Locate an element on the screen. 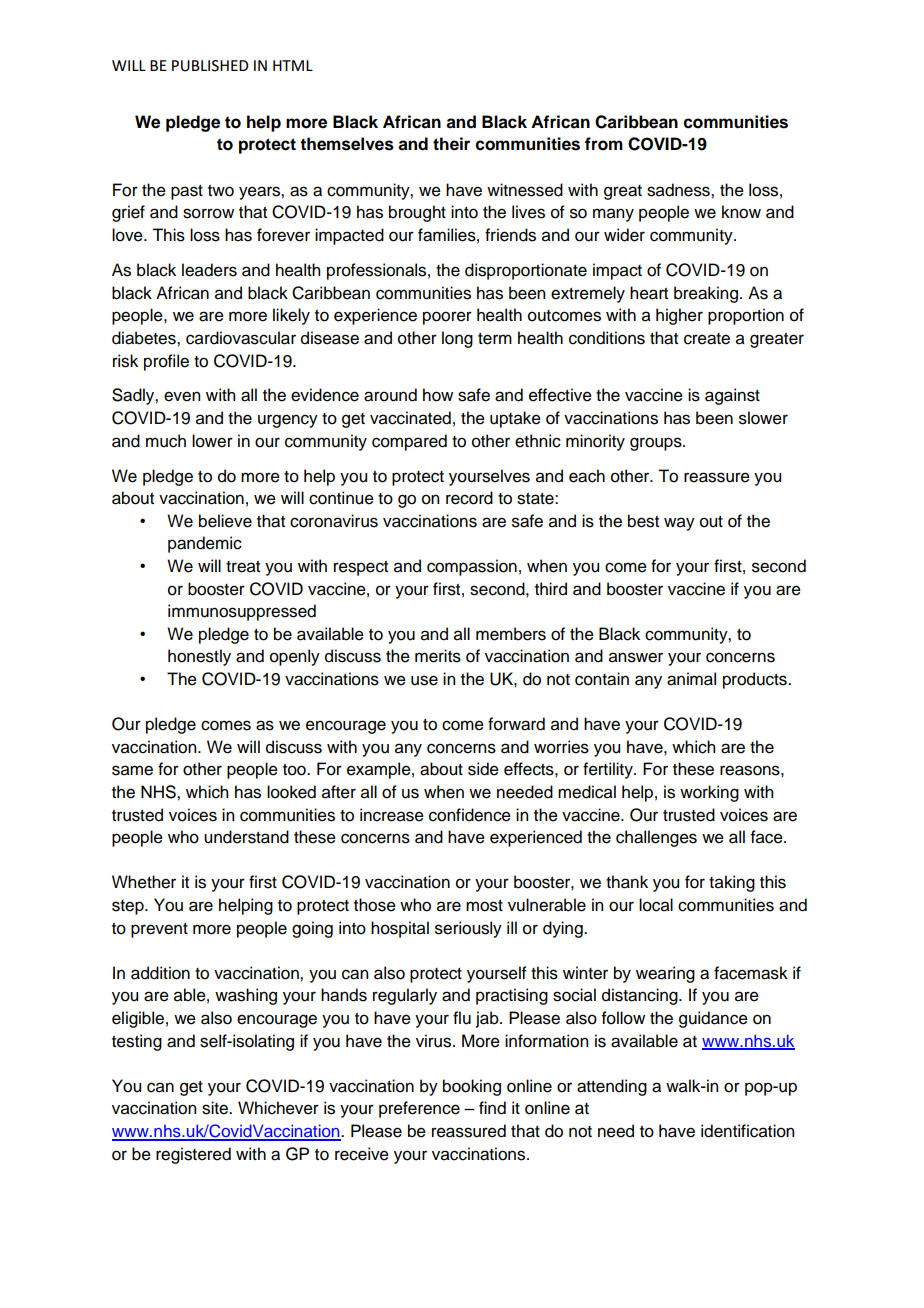  answer is located at coordinates (636, 657).
